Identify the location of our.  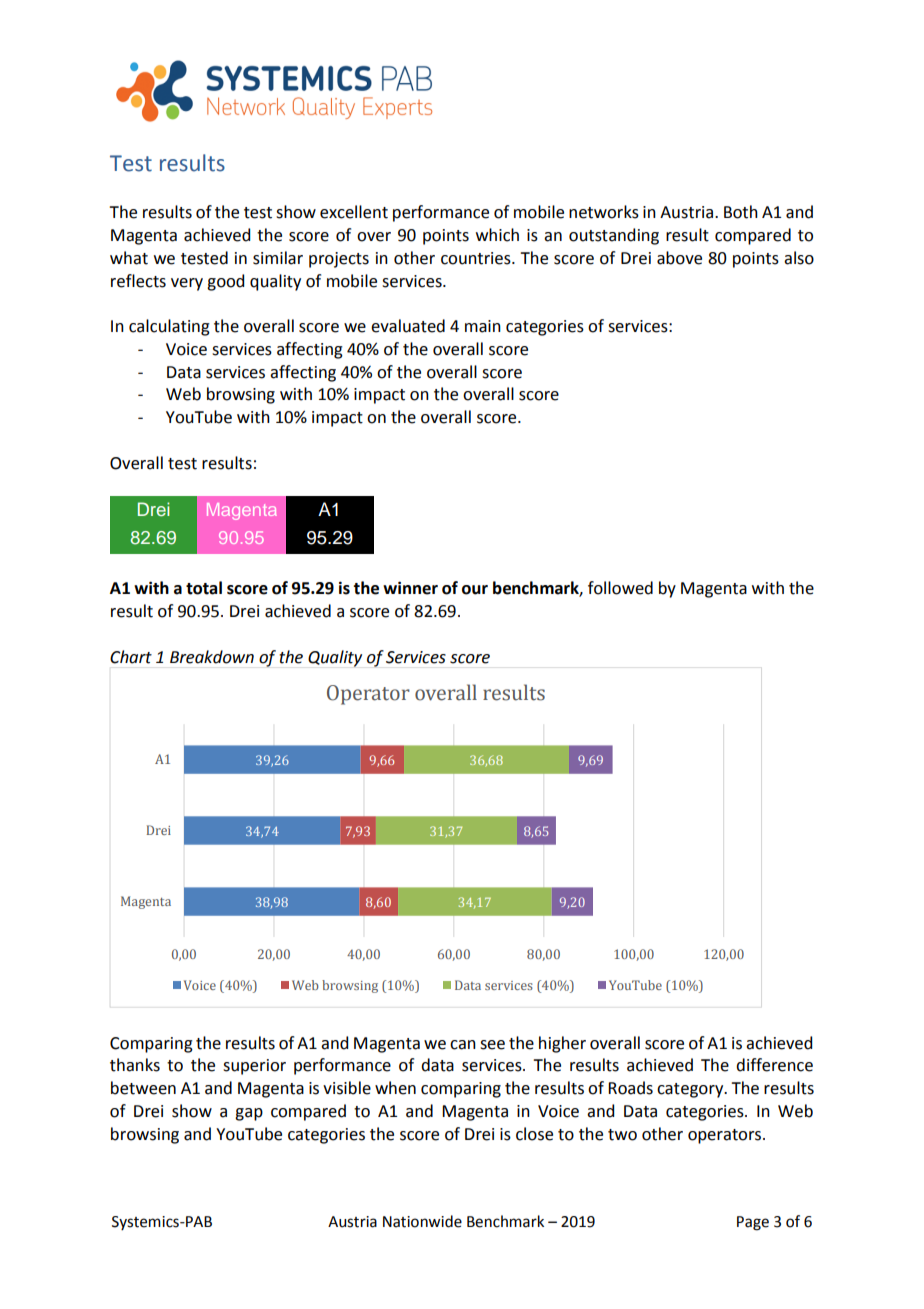
(475, 590).
